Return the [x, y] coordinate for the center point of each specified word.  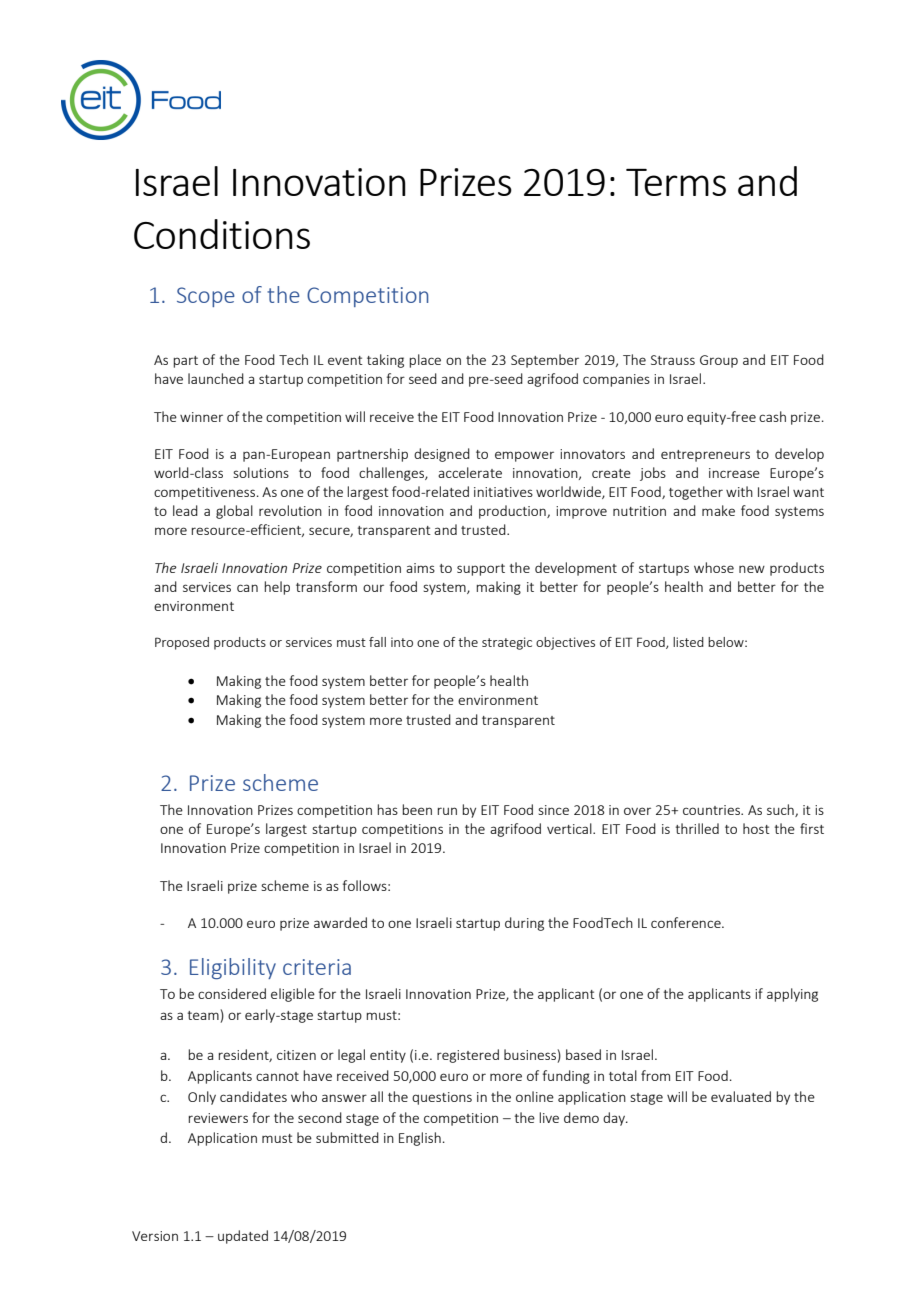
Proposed [182, 643]
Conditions [222, 234]
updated [243, 1237]
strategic [507, 643]
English [420, 1139]
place [425, 361]
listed [688, 642]
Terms [676, 182]
